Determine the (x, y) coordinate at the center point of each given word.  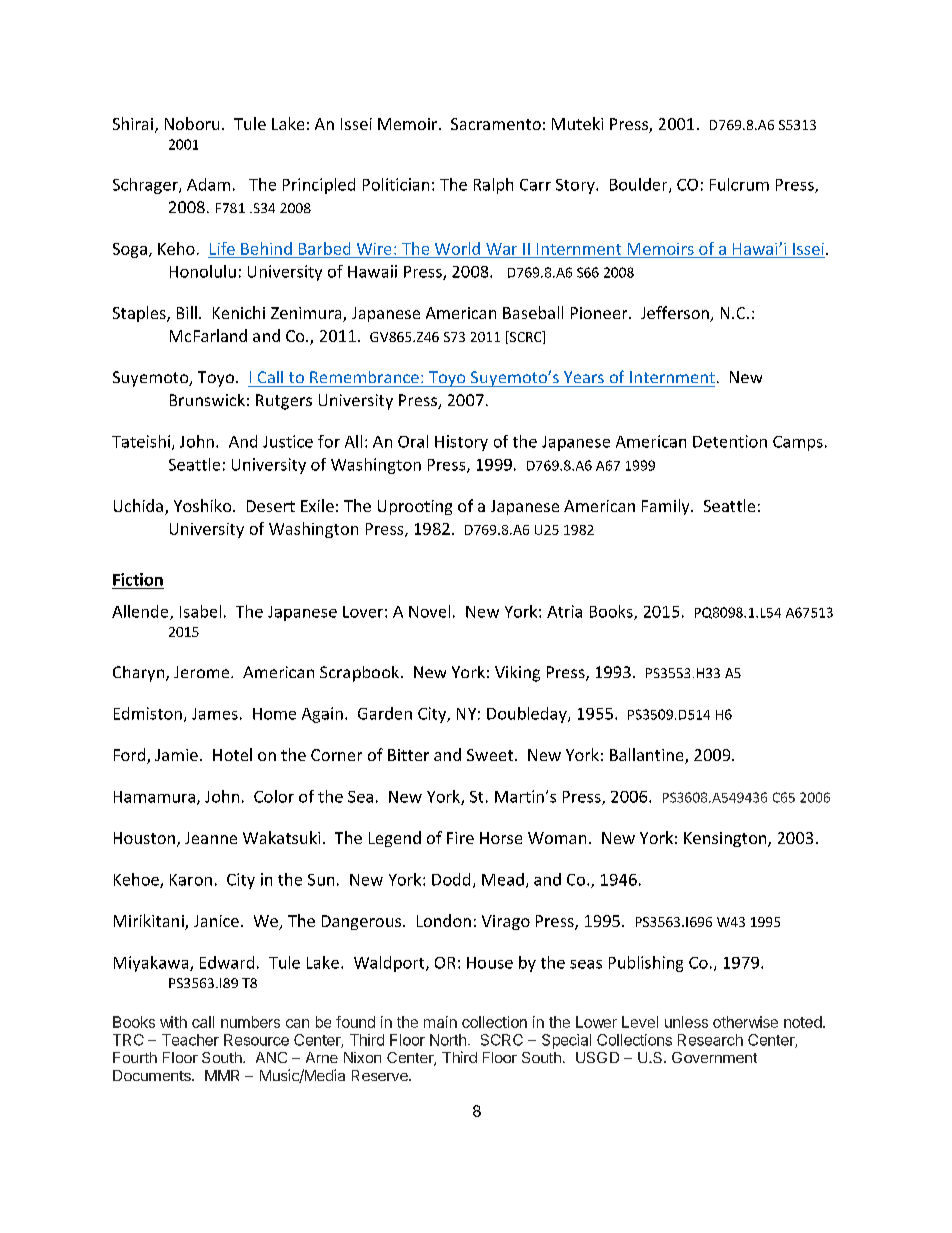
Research (710, 1040)
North (448, 1040)
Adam (208, 184)
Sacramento (496, 124)
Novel (429, 611)
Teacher (190, 1040)
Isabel (200, 611)
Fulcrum (739, 184)
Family (667, 507)
